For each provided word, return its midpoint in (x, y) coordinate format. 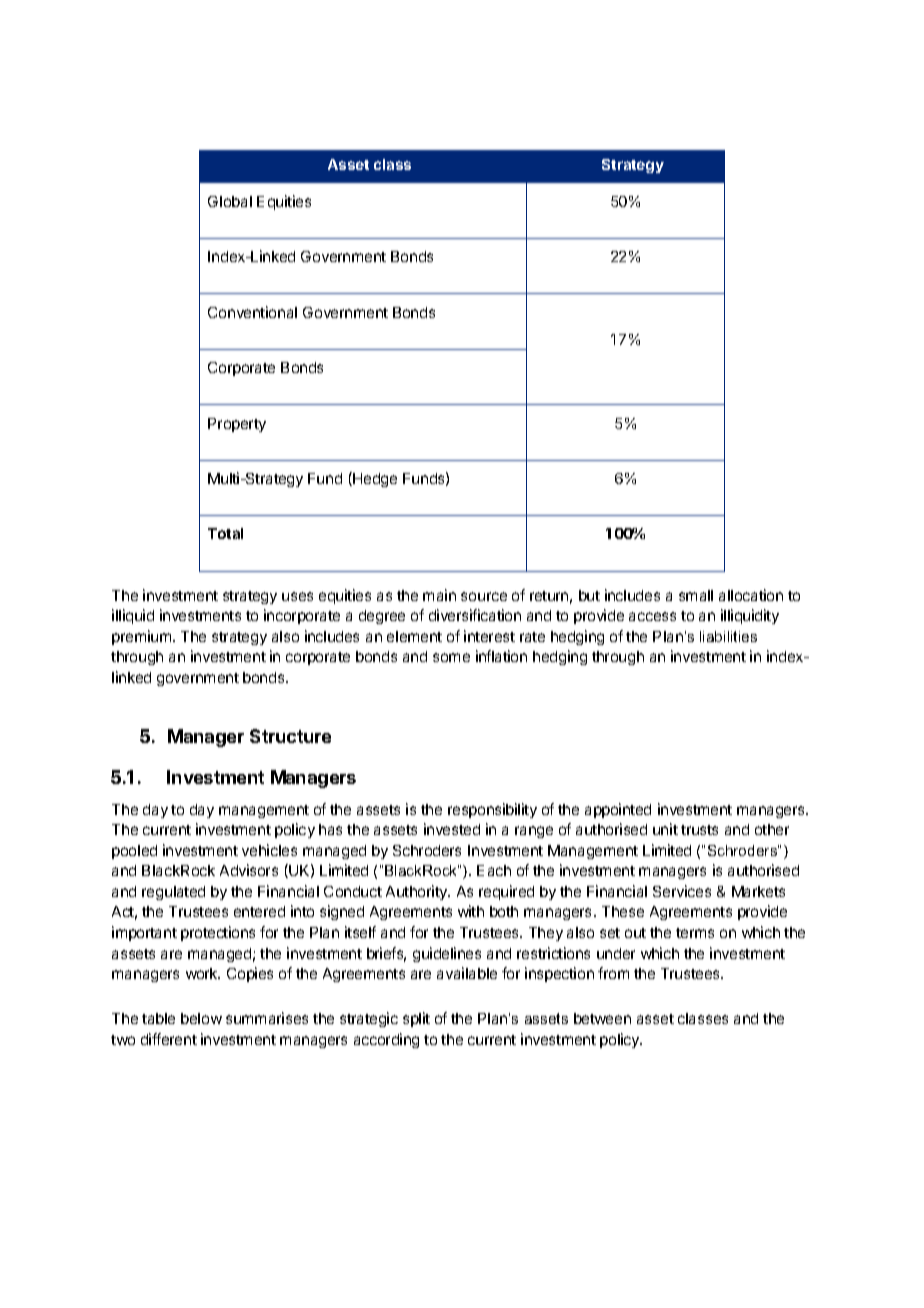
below (201, 1018)
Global (230, 201)
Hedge (374, 479)
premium (141, 637)
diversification (475, 615)
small (696, 595)
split (416, 1019)
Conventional (252, 312)
